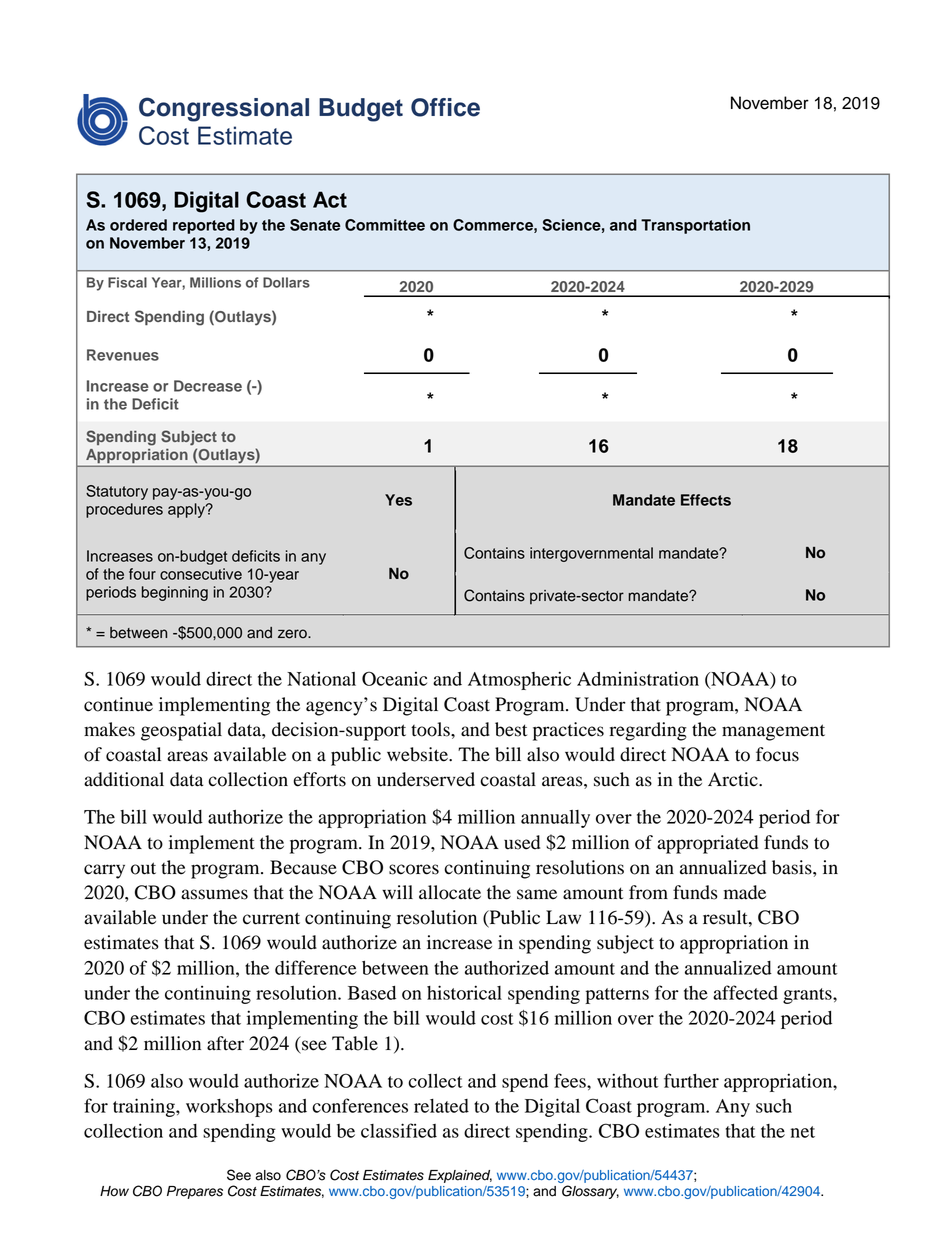  Describe the element at coordinates (706, 500) in the screenshot. I see `Effects` at that location.
